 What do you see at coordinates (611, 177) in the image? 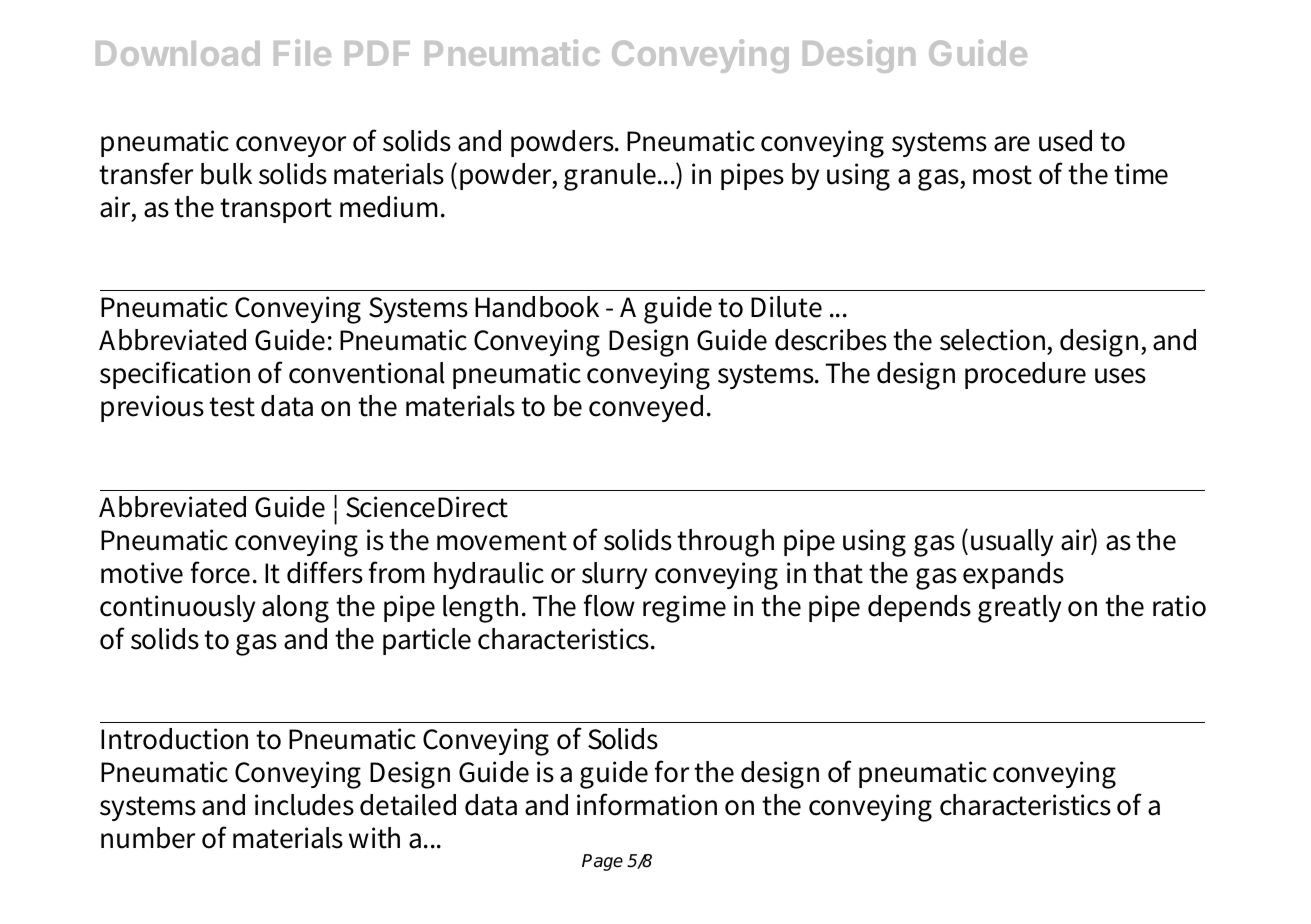
I see `granule` at bounding box center [611, 177].
